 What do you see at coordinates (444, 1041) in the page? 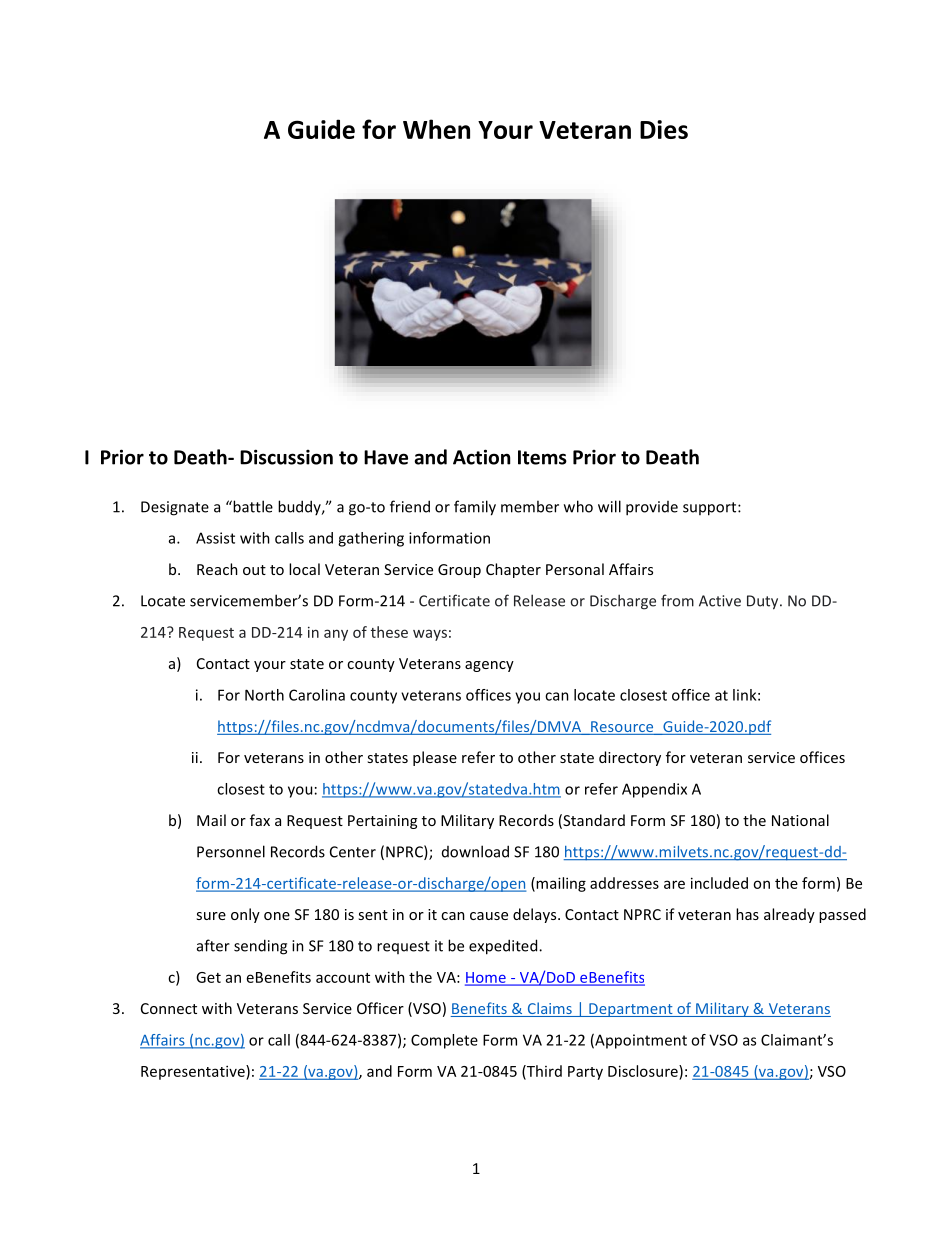
I see `Complete` at bounding box center [444, 1041].
